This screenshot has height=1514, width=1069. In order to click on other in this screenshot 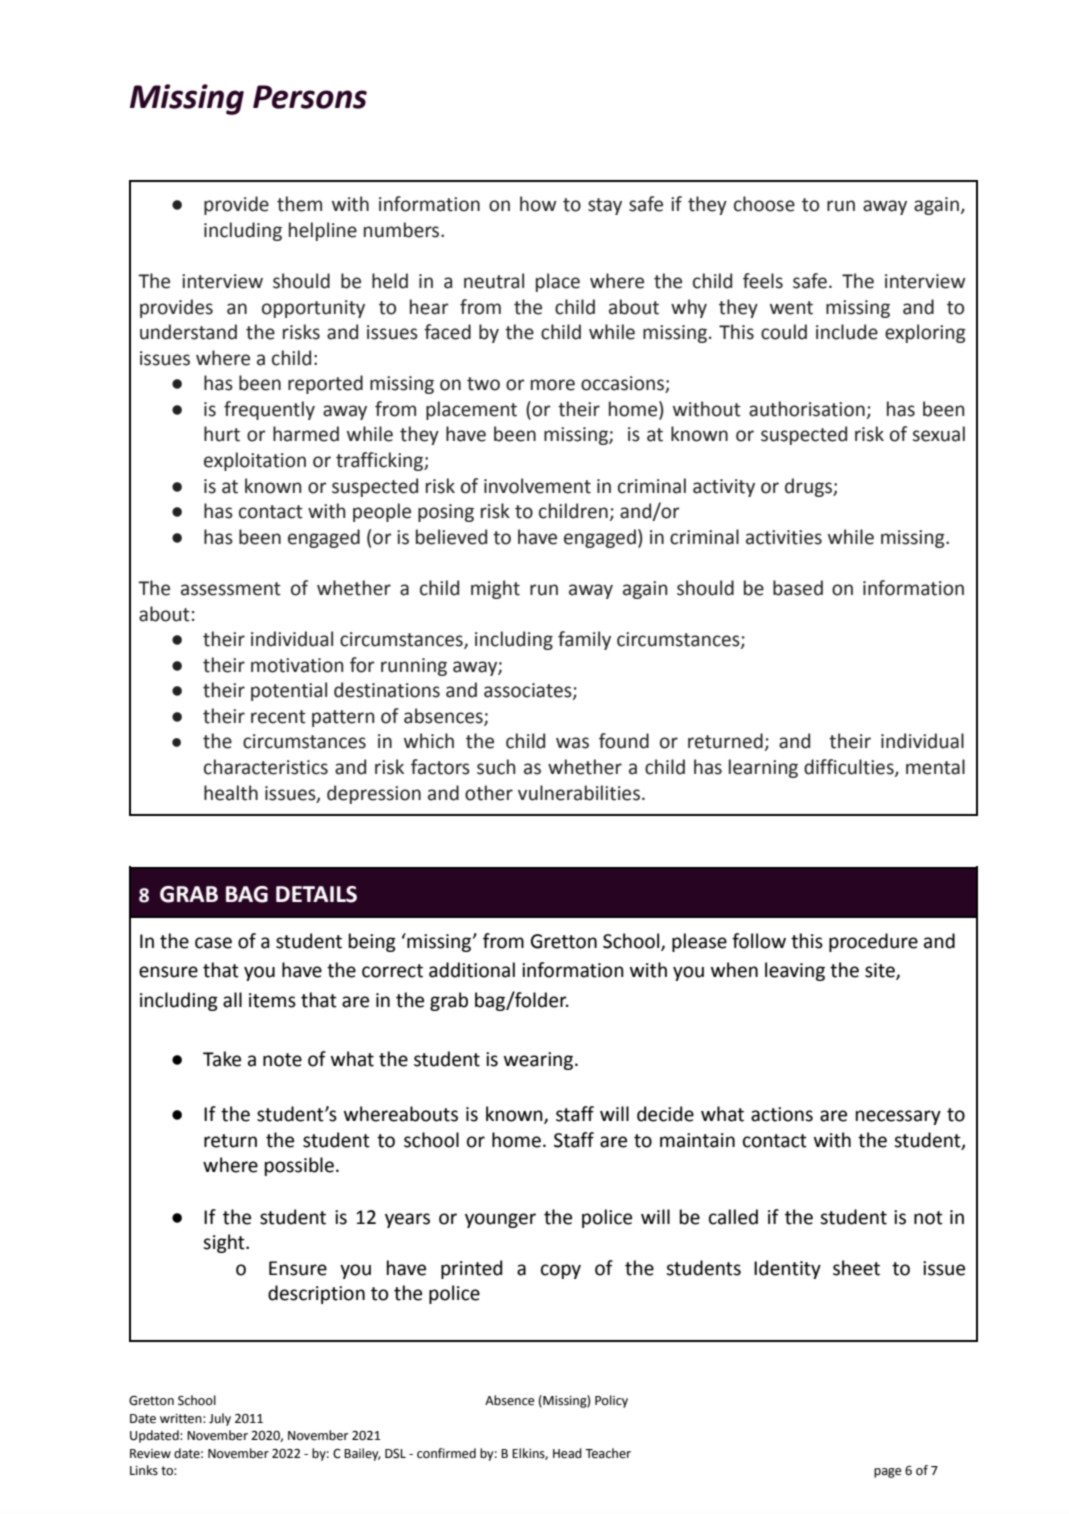, I will do `click(489, 793)`.
